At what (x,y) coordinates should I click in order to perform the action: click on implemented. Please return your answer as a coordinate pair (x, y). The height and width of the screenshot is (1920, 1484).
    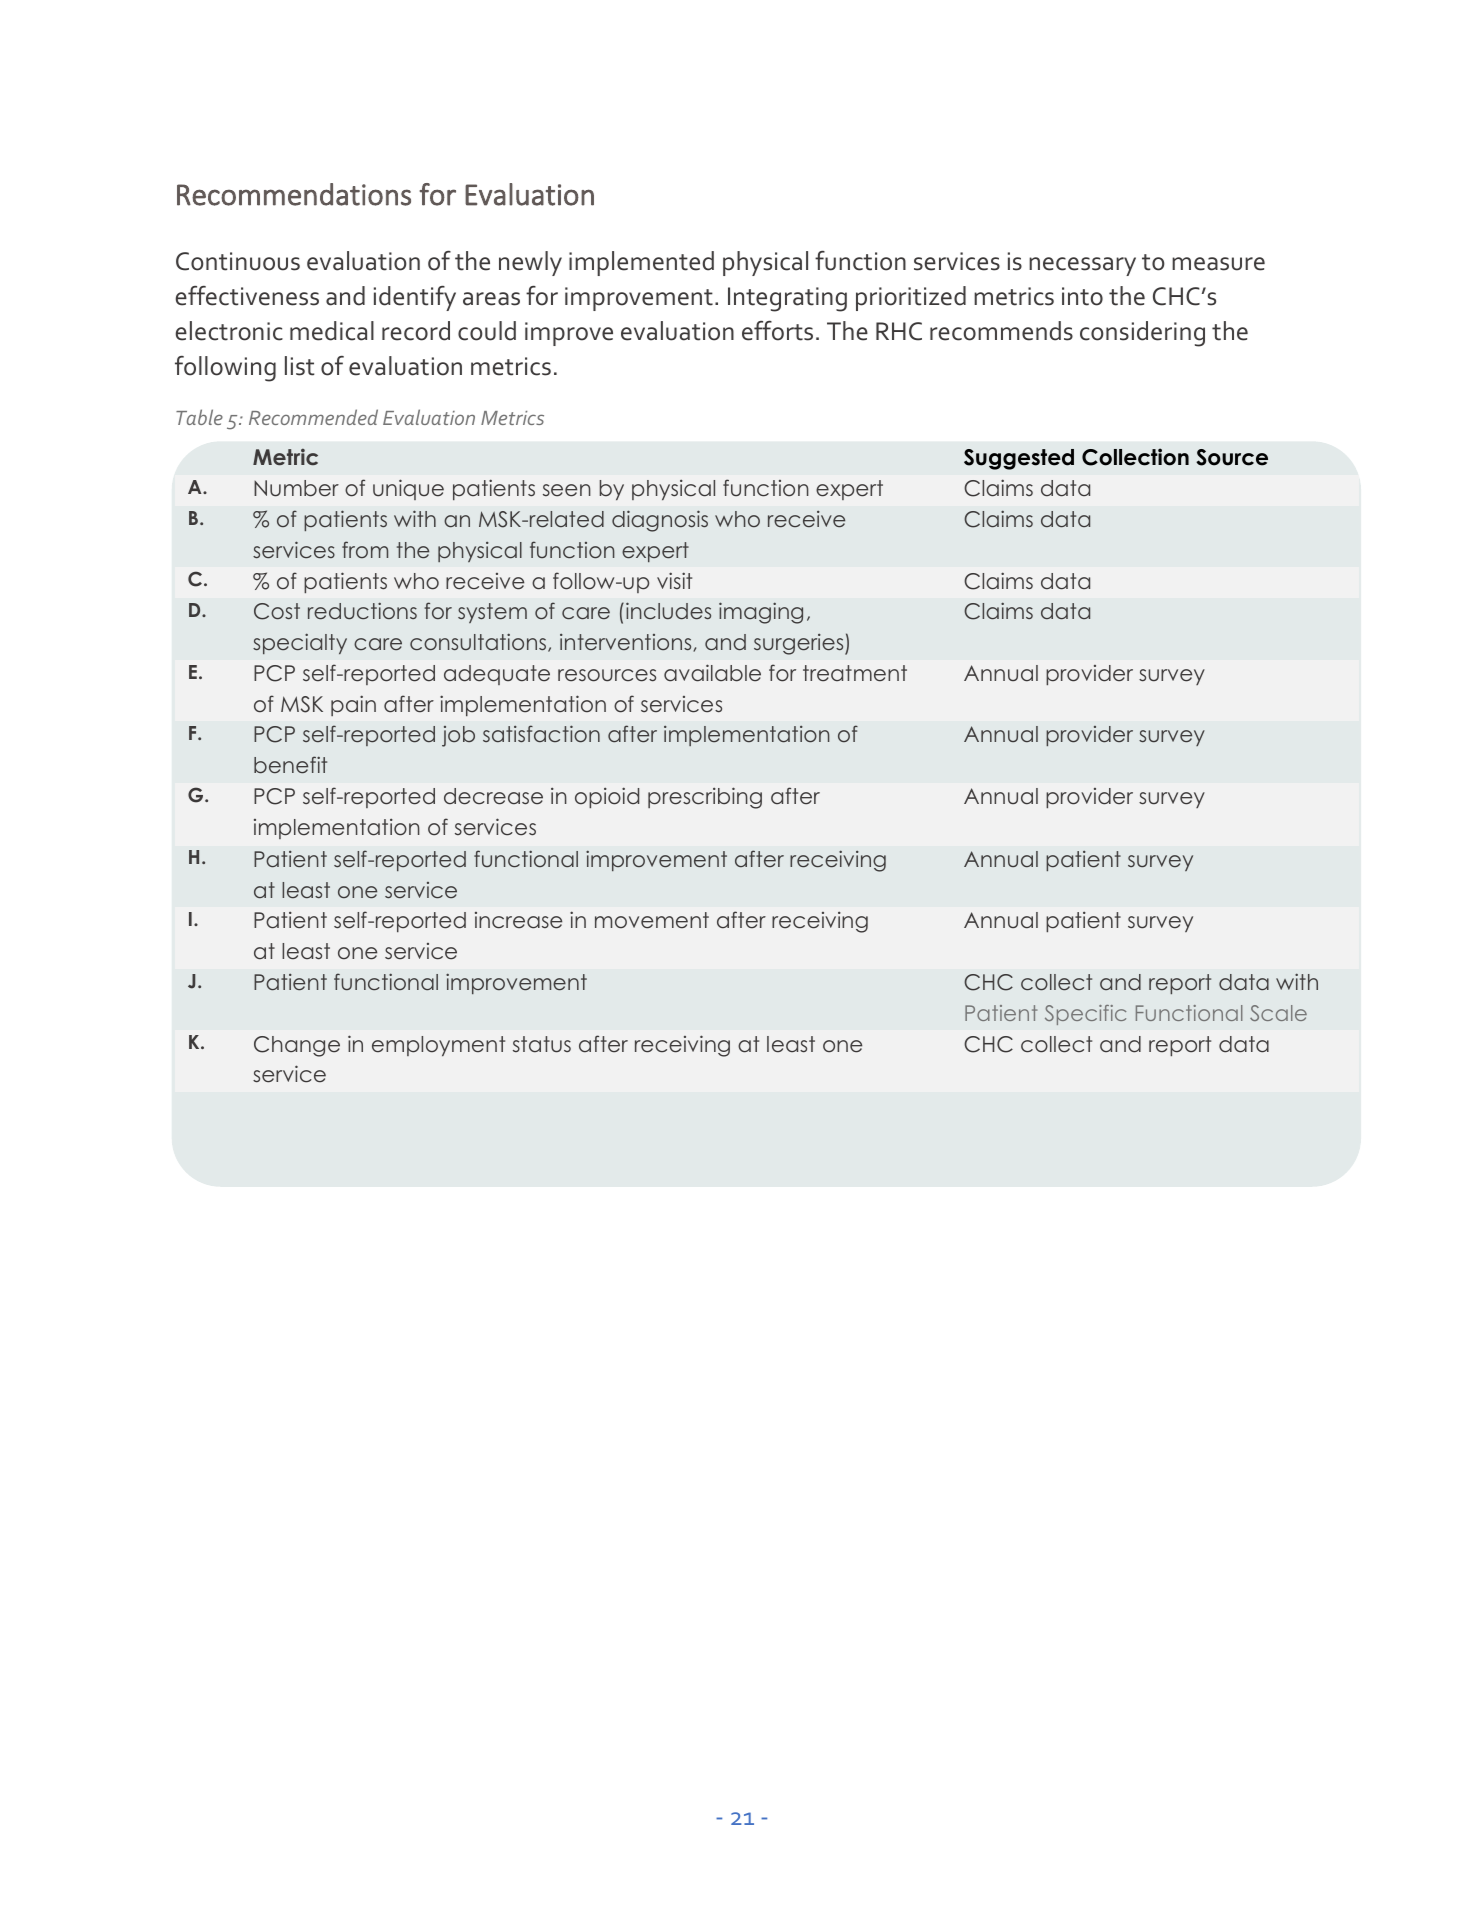
    Looking at the image, I should click on (641, 263).
